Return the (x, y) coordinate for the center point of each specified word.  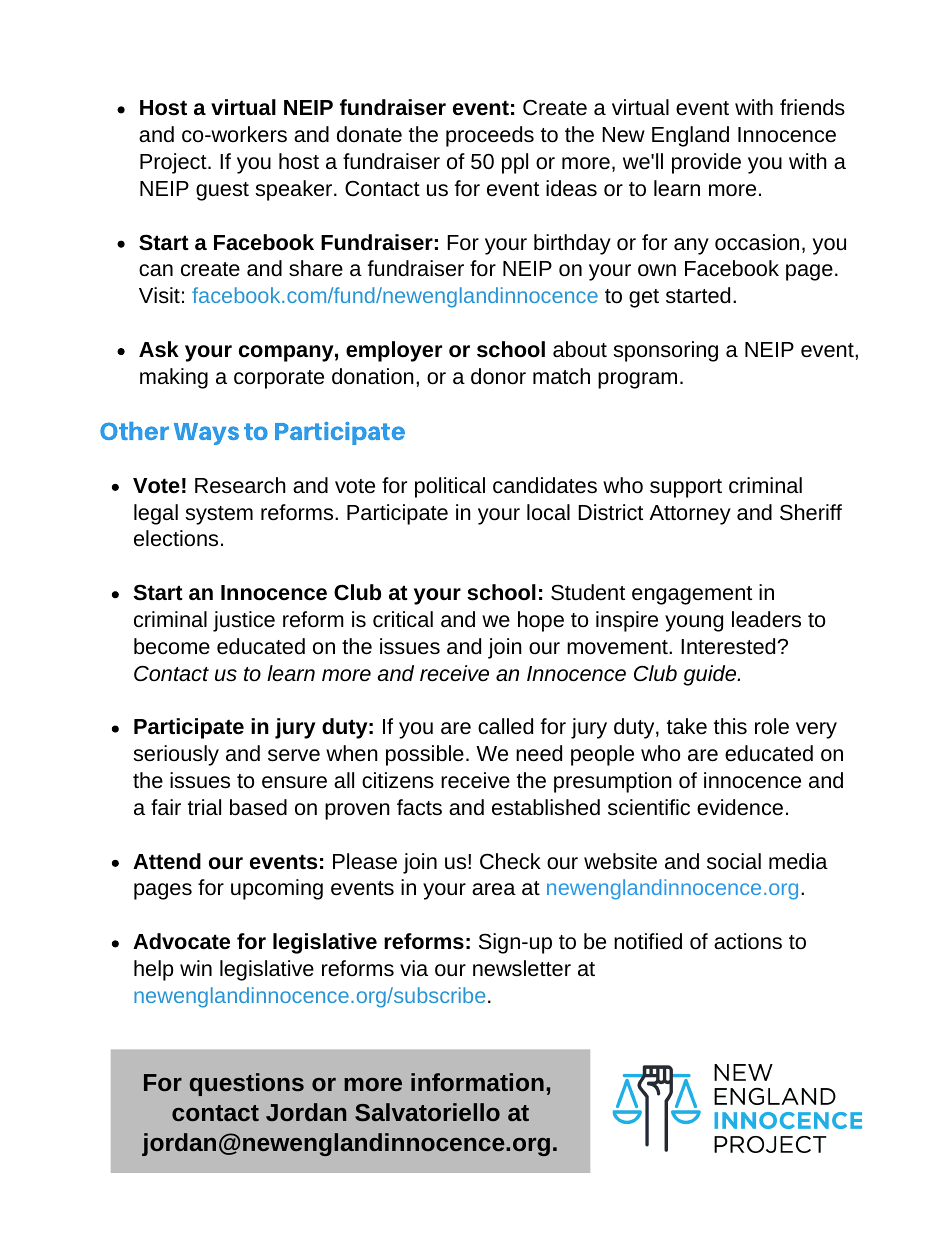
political (450, 487)
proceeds (490, 136)
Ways (206, 434)
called (505, 726)
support (686, 488)
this (730, 726)
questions (247, 1084)
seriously (176, 755)
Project (174, 163)
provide (706, 163)
